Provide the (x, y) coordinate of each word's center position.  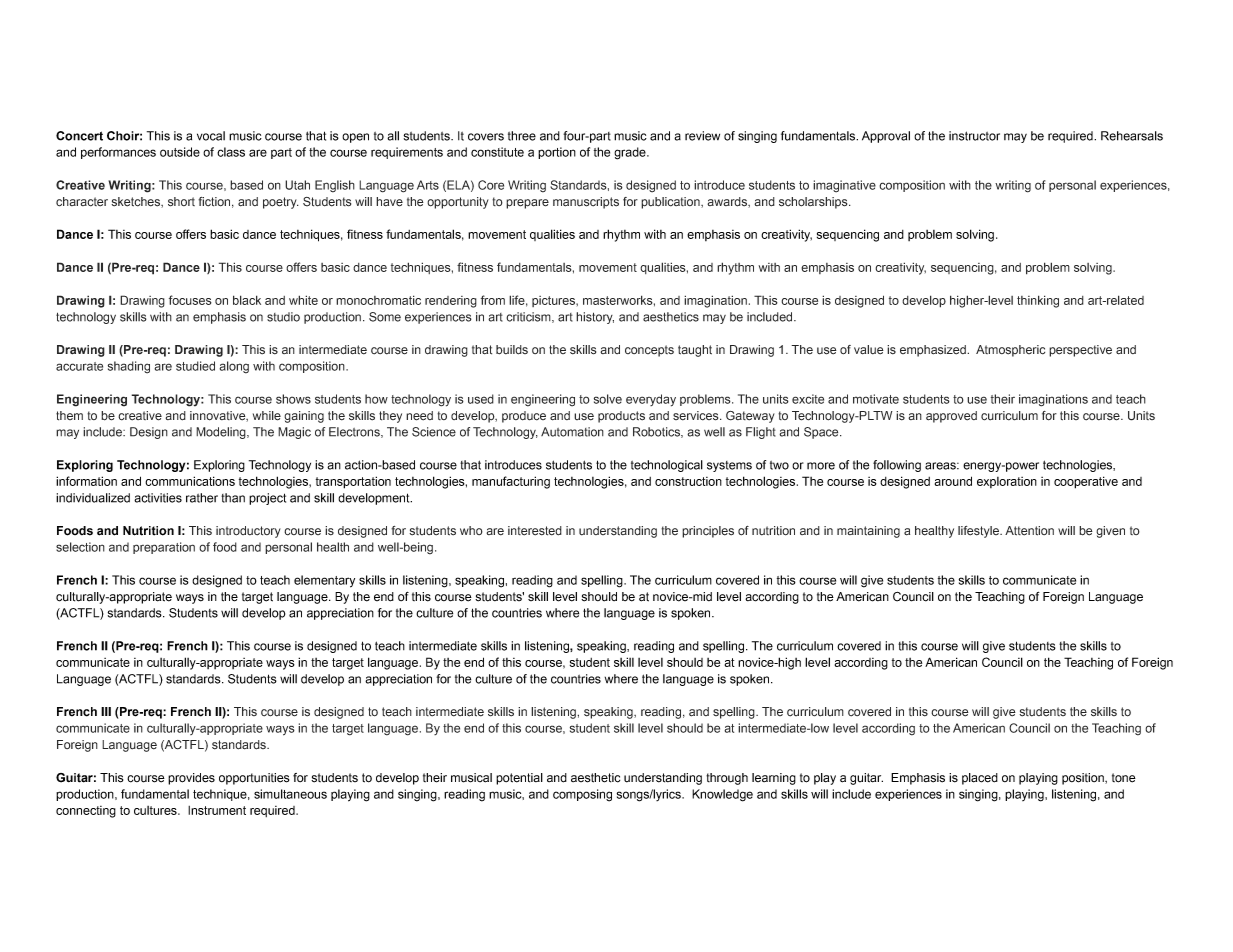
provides (191, 779)
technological (667, 466)
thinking (1038, 301)
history (595, 318)
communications (190, 481)
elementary (324, 581)
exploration (1007, 482)
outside (180, 152)
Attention (1029, 531)
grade (631, 153)
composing (582, 795)
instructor (974, 136)
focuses (190, 300)
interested (535, 531)
